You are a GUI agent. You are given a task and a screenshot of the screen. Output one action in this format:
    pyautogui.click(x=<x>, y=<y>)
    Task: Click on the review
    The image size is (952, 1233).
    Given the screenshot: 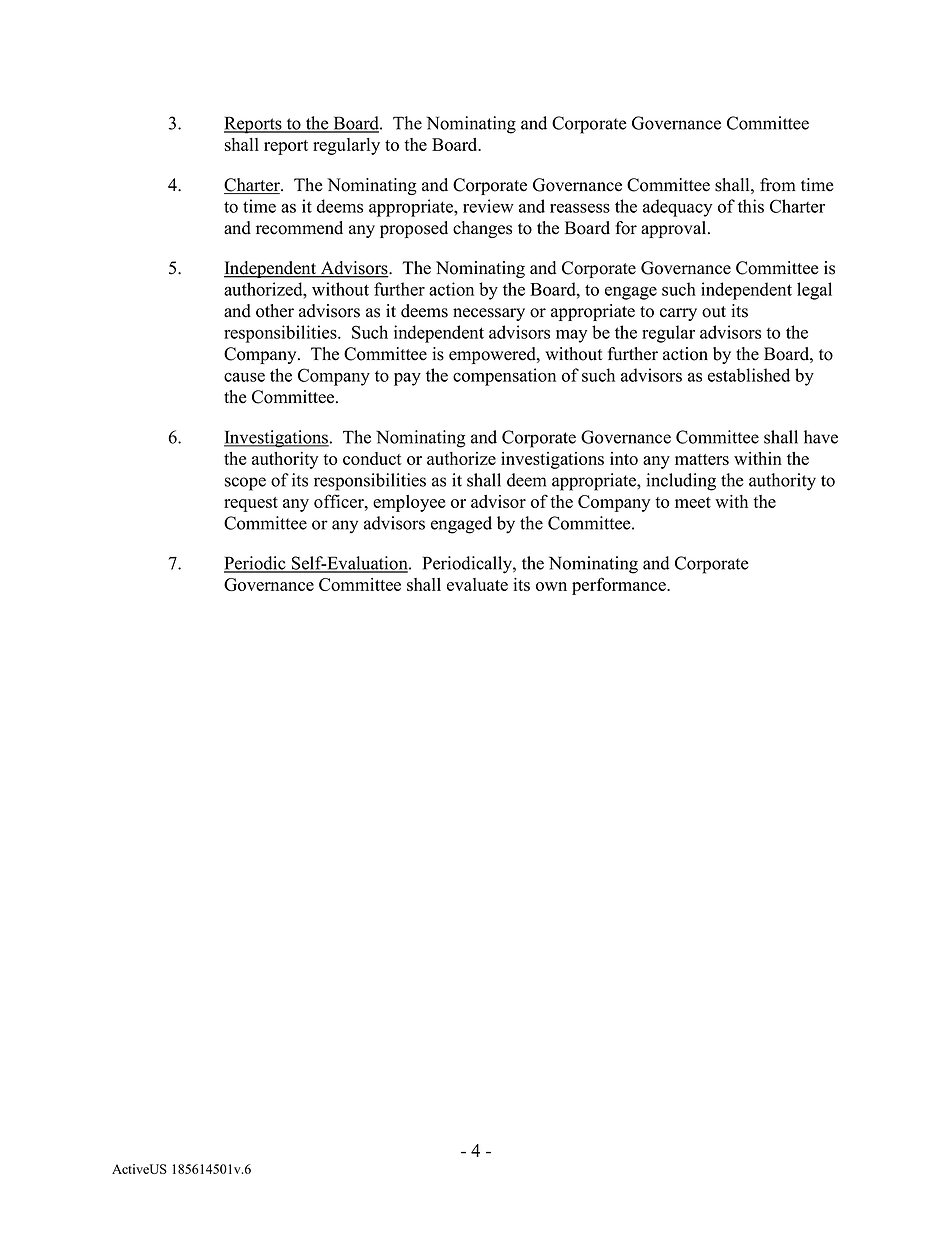 What is the action you would take?
    pyautogui.click(x=488, y=206)
